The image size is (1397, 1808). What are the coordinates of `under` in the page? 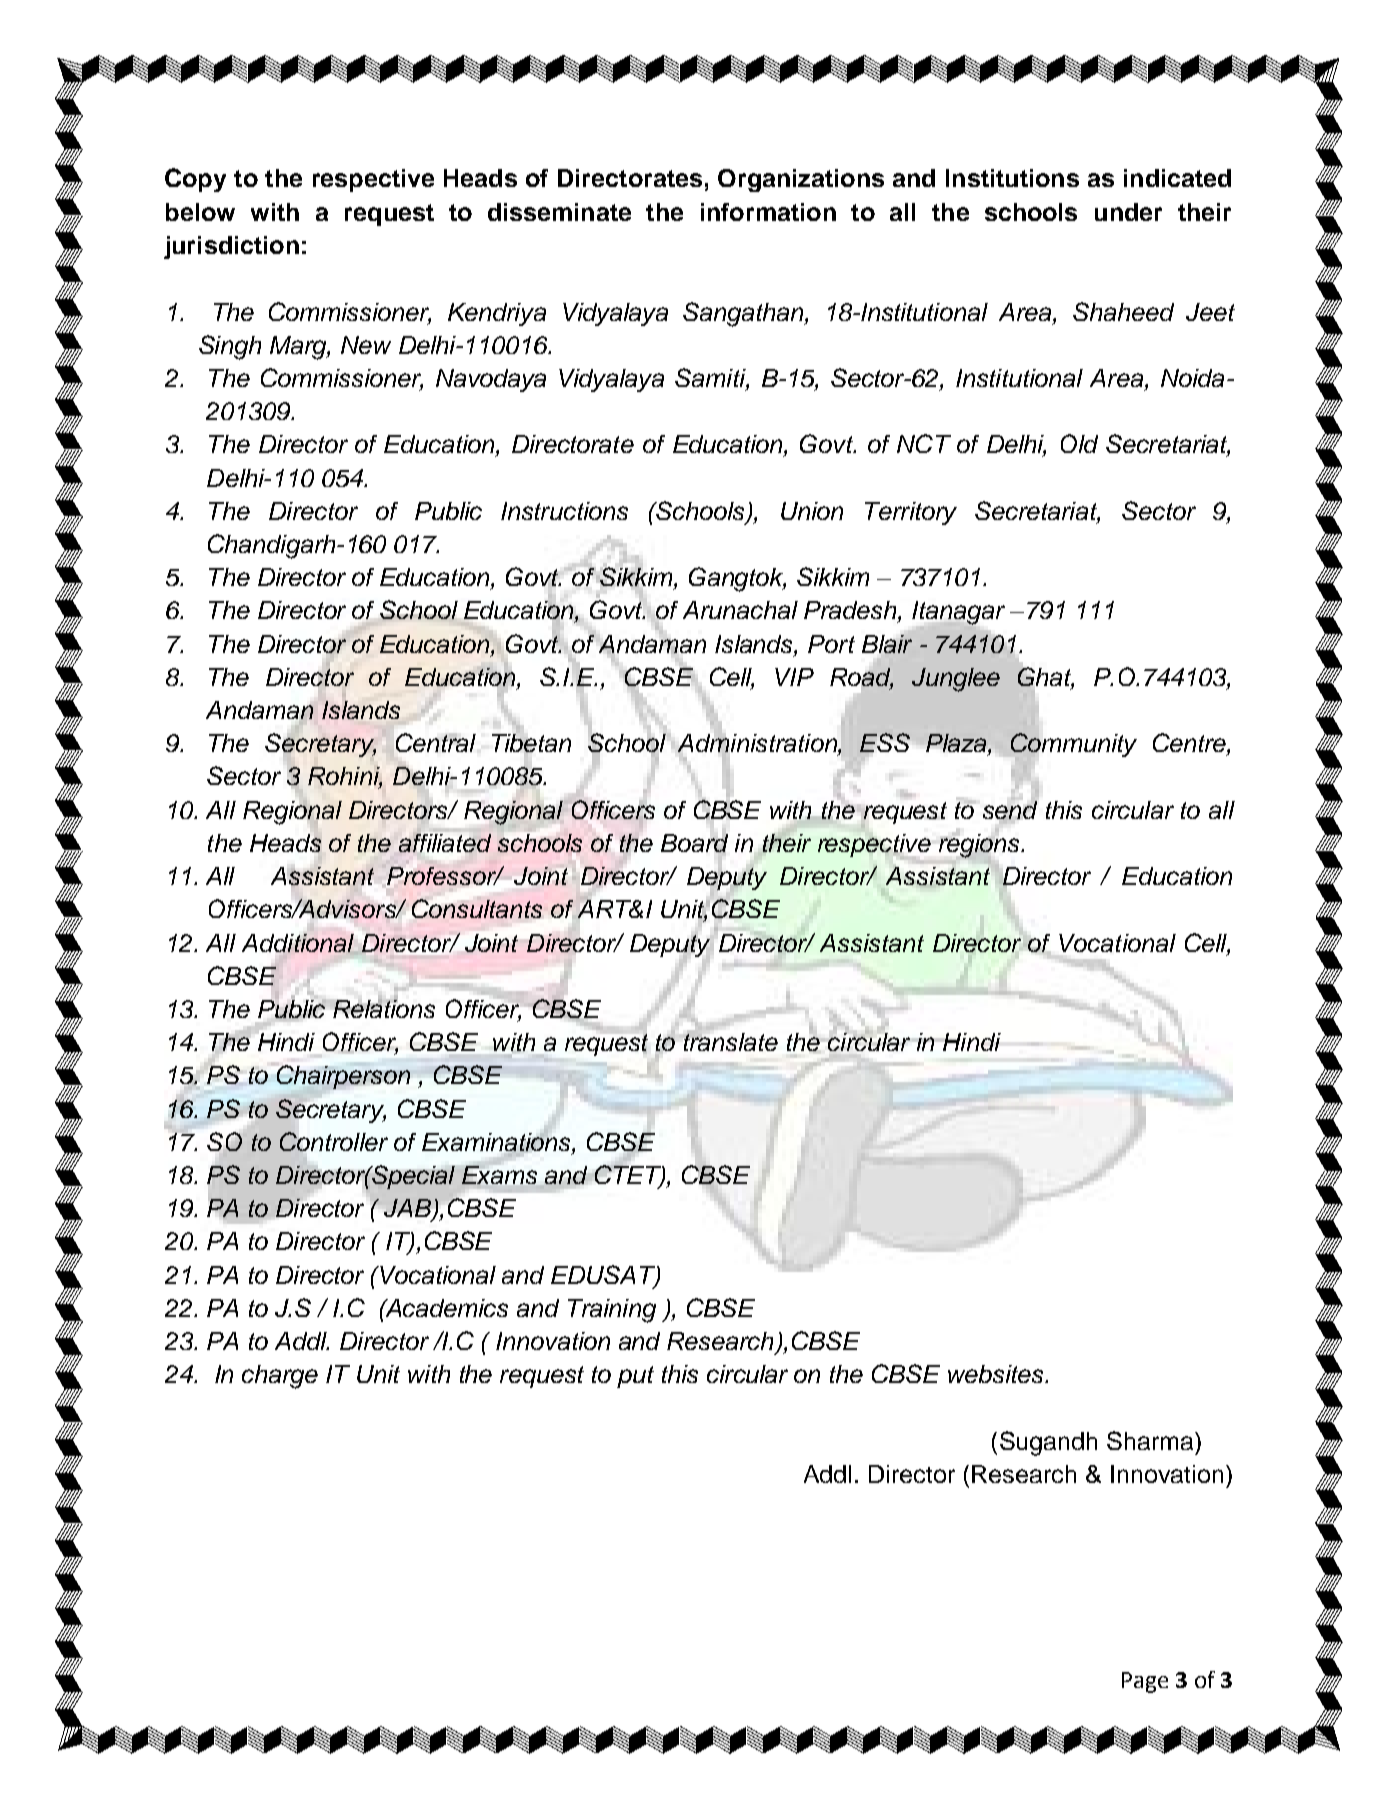 It's located at (1128, 212).
